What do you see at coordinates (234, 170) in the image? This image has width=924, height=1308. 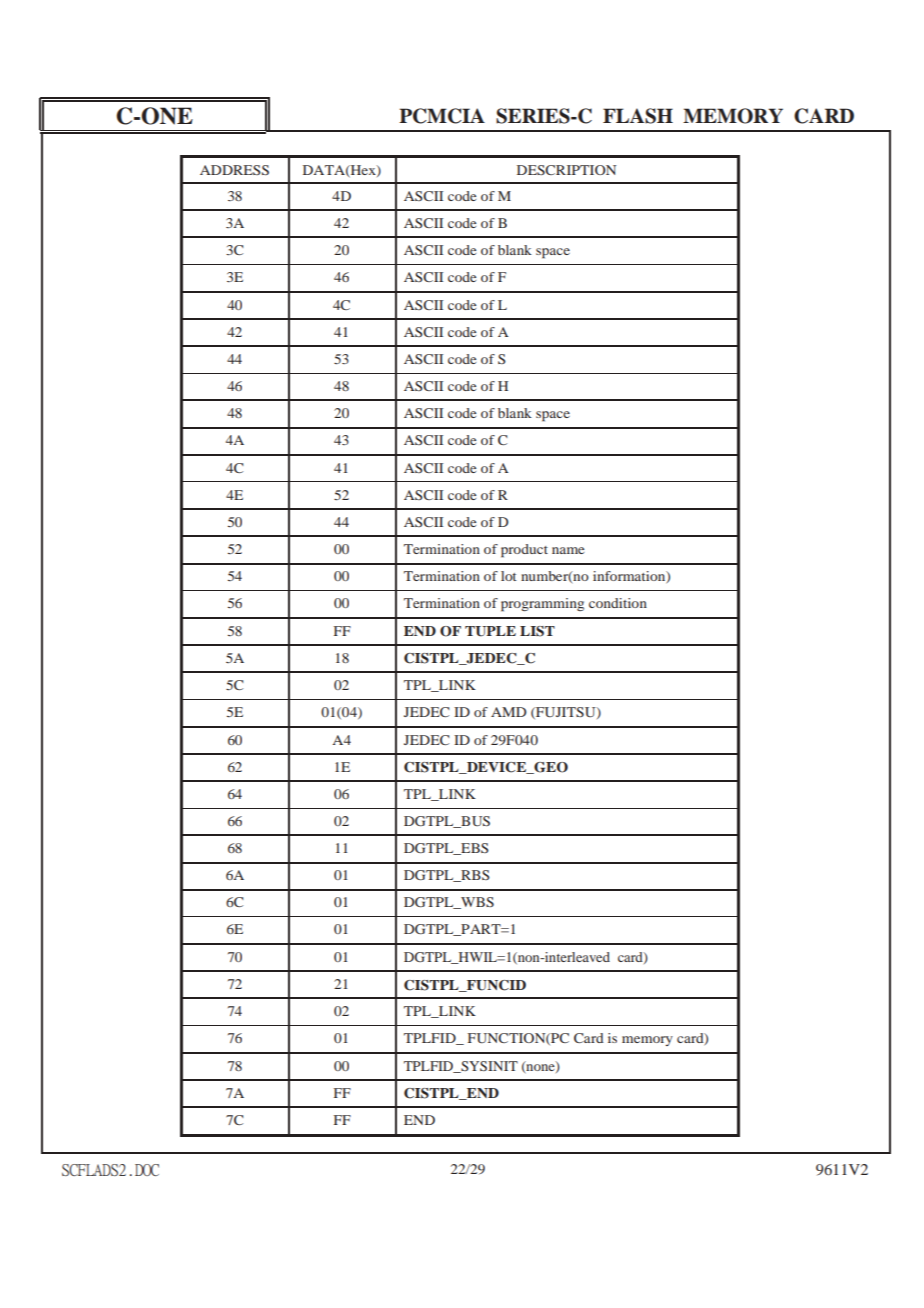 I see `ADDRESS` at bounding box center [234, 170].
